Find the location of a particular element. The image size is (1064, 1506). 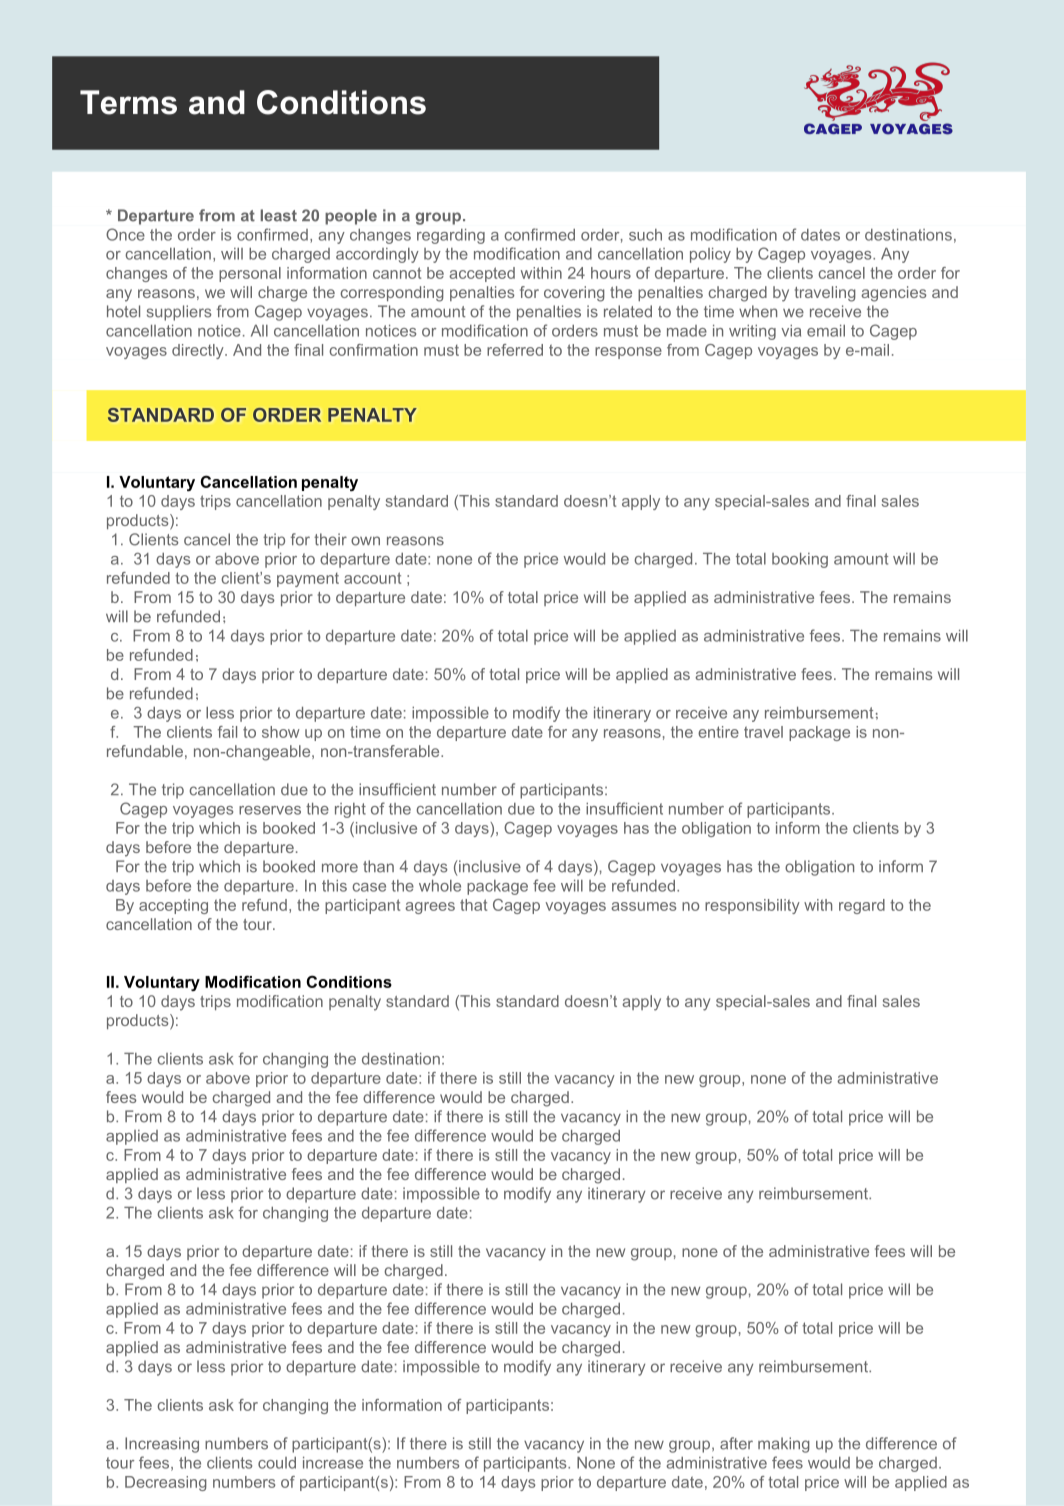

booking is located at coordinates (800, 560).
